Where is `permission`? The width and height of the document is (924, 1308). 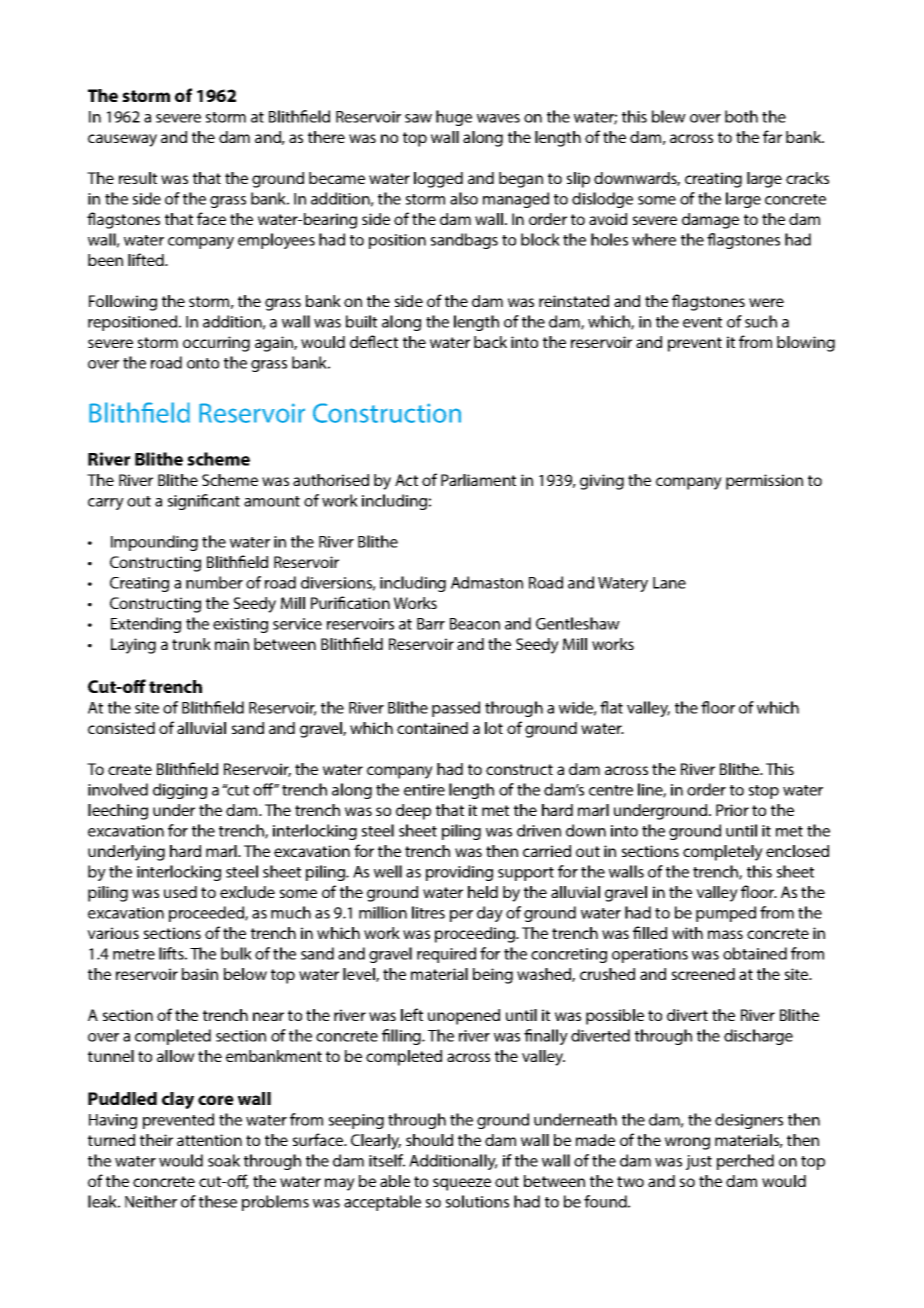 permission is located at coordinates (764, 482).
